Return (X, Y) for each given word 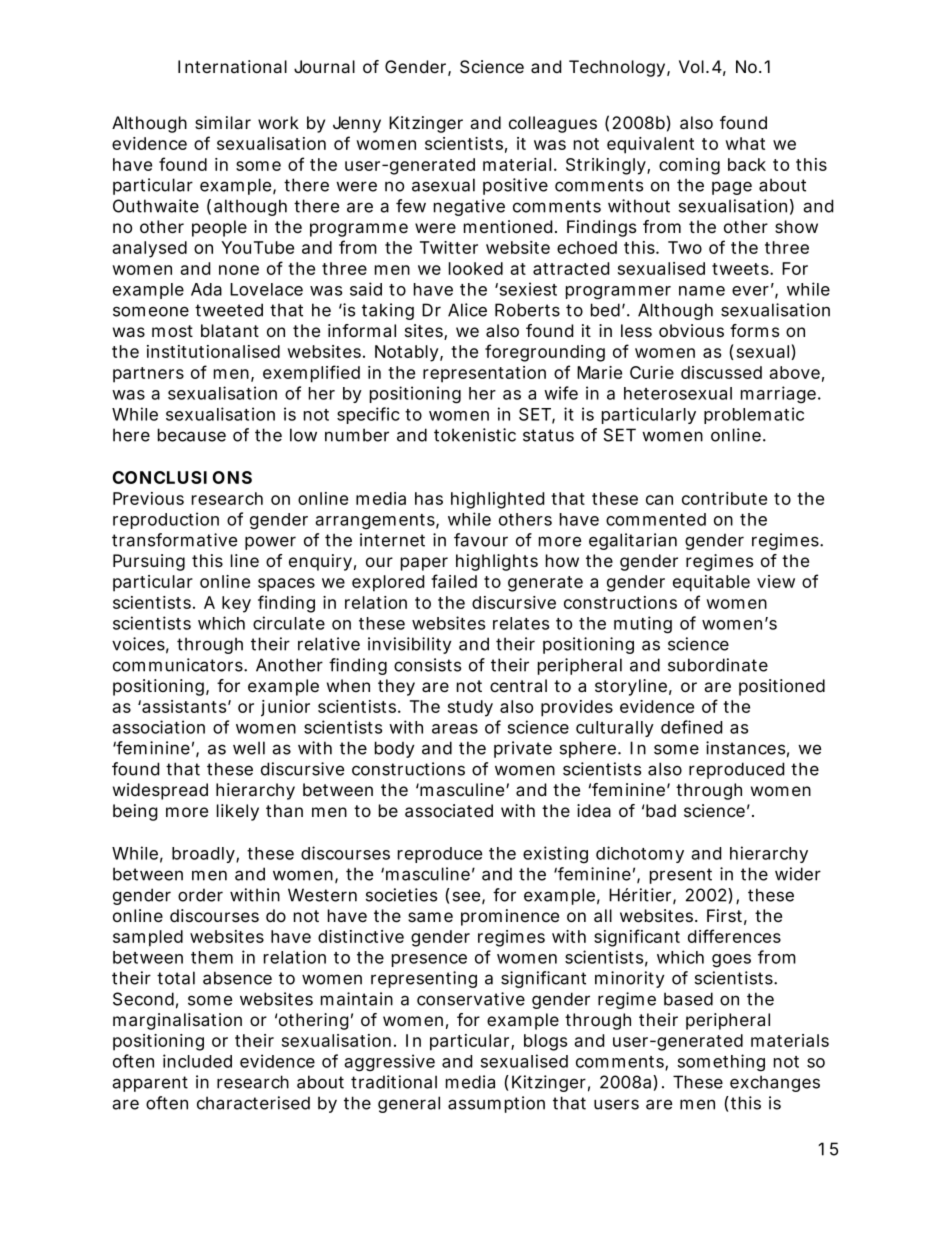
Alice (467, 310)
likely (238, 812)
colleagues (553, 124)
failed (454, 581)
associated (449, 811)
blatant (230, 330)
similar (223, 122)
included (197, 1061)
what (745, 143)
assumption (496, 1104)
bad (661, 810)
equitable (711, 583)
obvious (691, 330)
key (236, 604)
